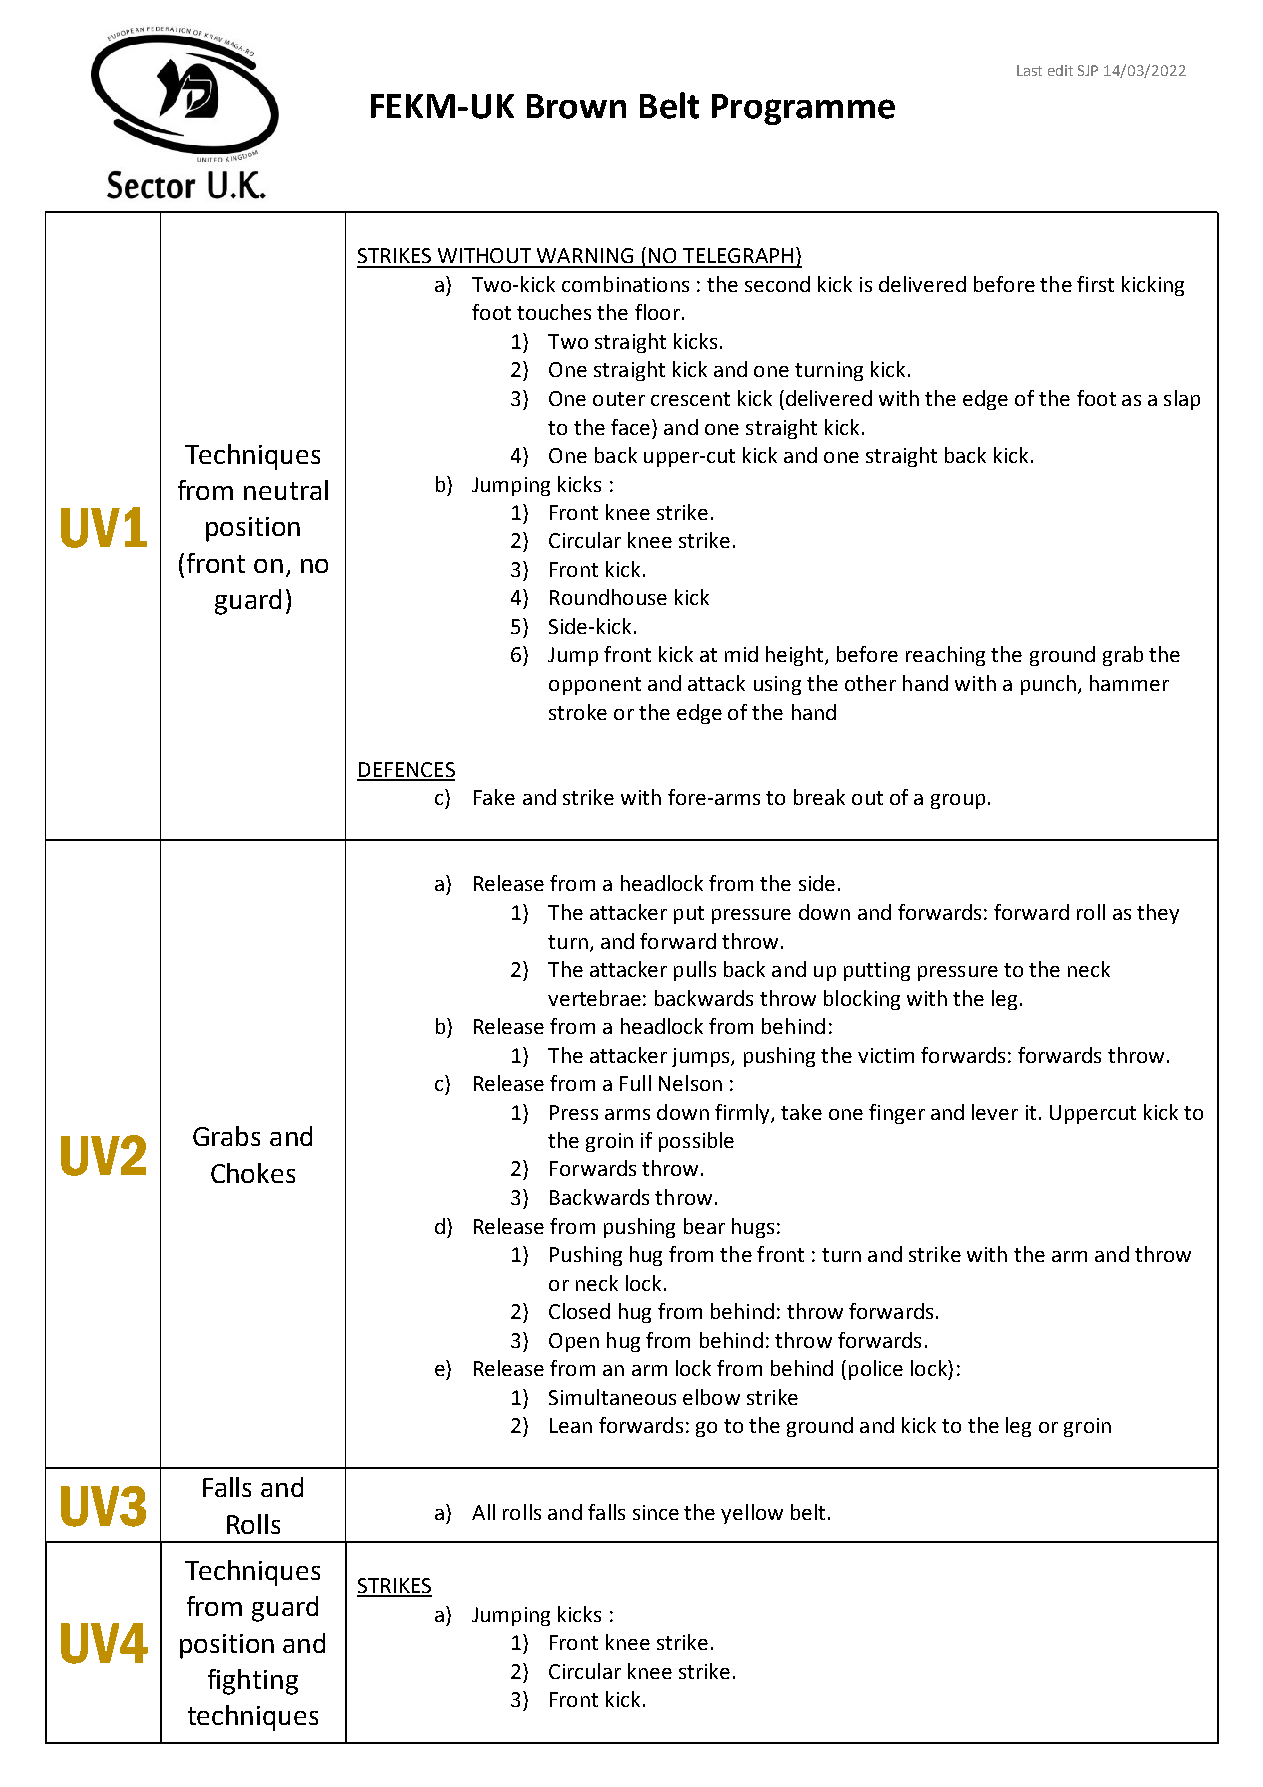  Describe the element at coordinates (695, 971) in the screenshot. I see `pulls` at that location.
